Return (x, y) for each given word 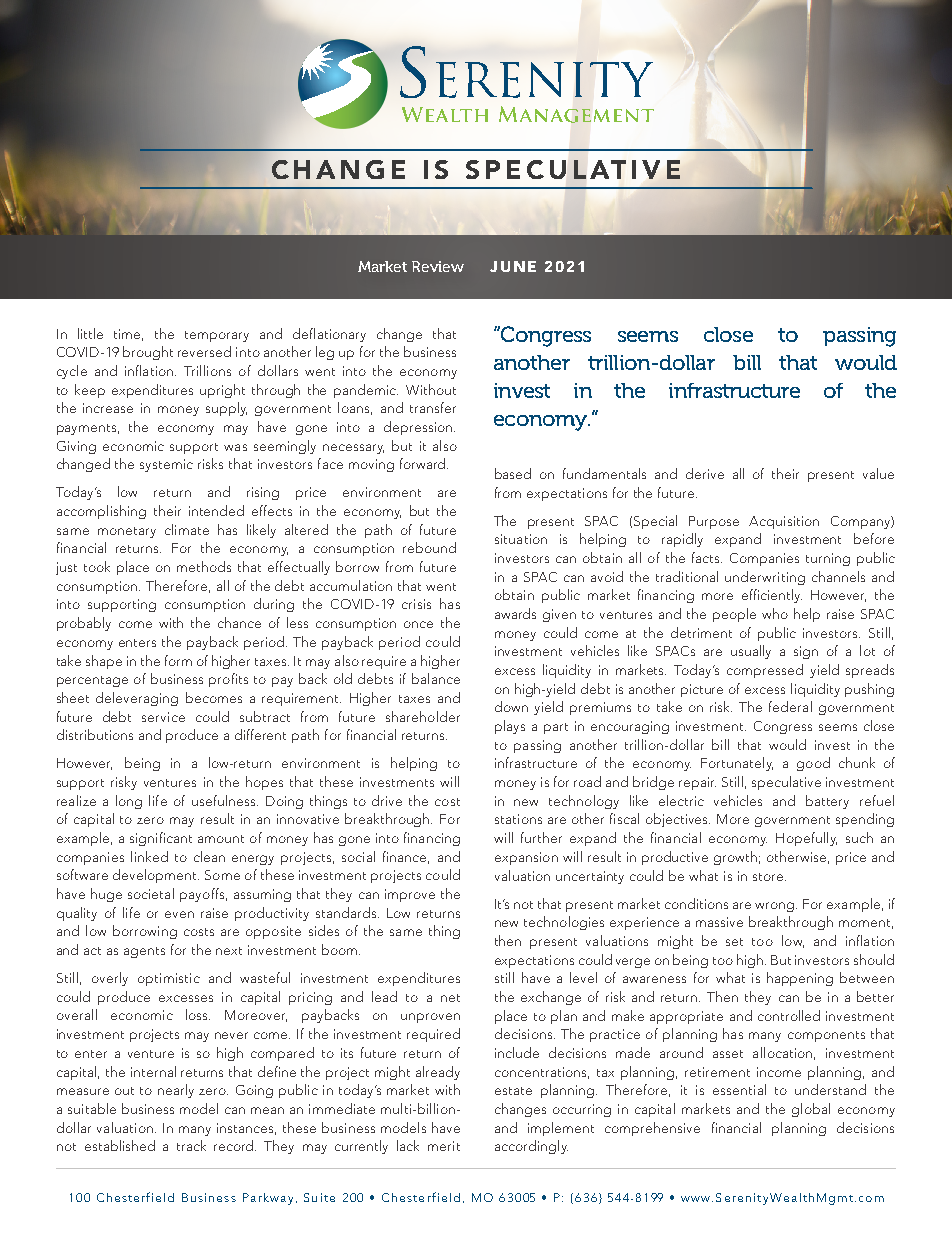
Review (438, 266)
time (128, 335)
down (511, 706)
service (163, 717)
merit (444, 1146)
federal (790, 706)
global (811, 1110)
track (191, 1145)
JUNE (513, 266)
